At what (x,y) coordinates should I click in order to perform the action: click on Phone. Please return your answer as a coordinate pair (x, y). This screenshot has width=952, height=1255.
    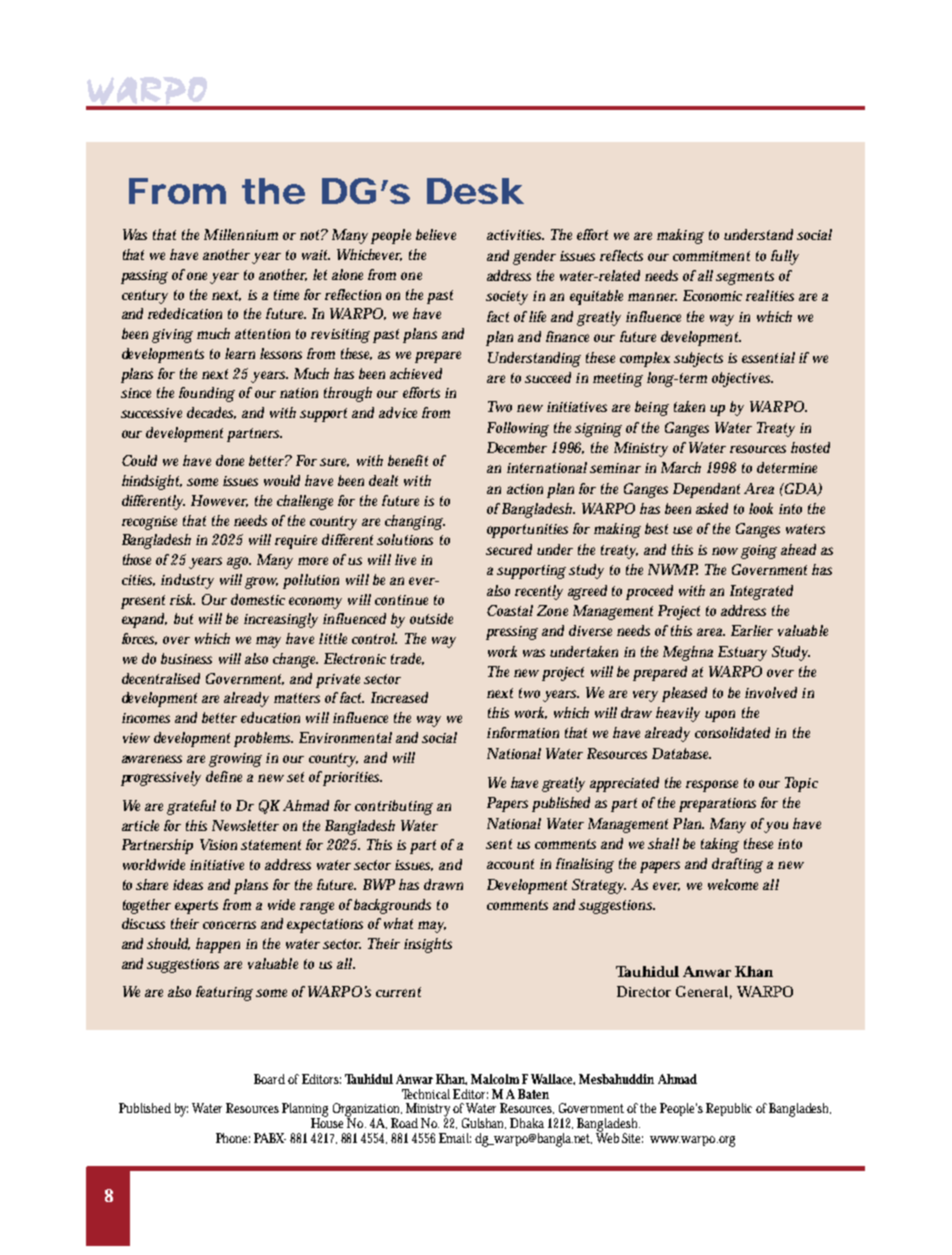
    Looking at the image, I should click on (233, 1138).
